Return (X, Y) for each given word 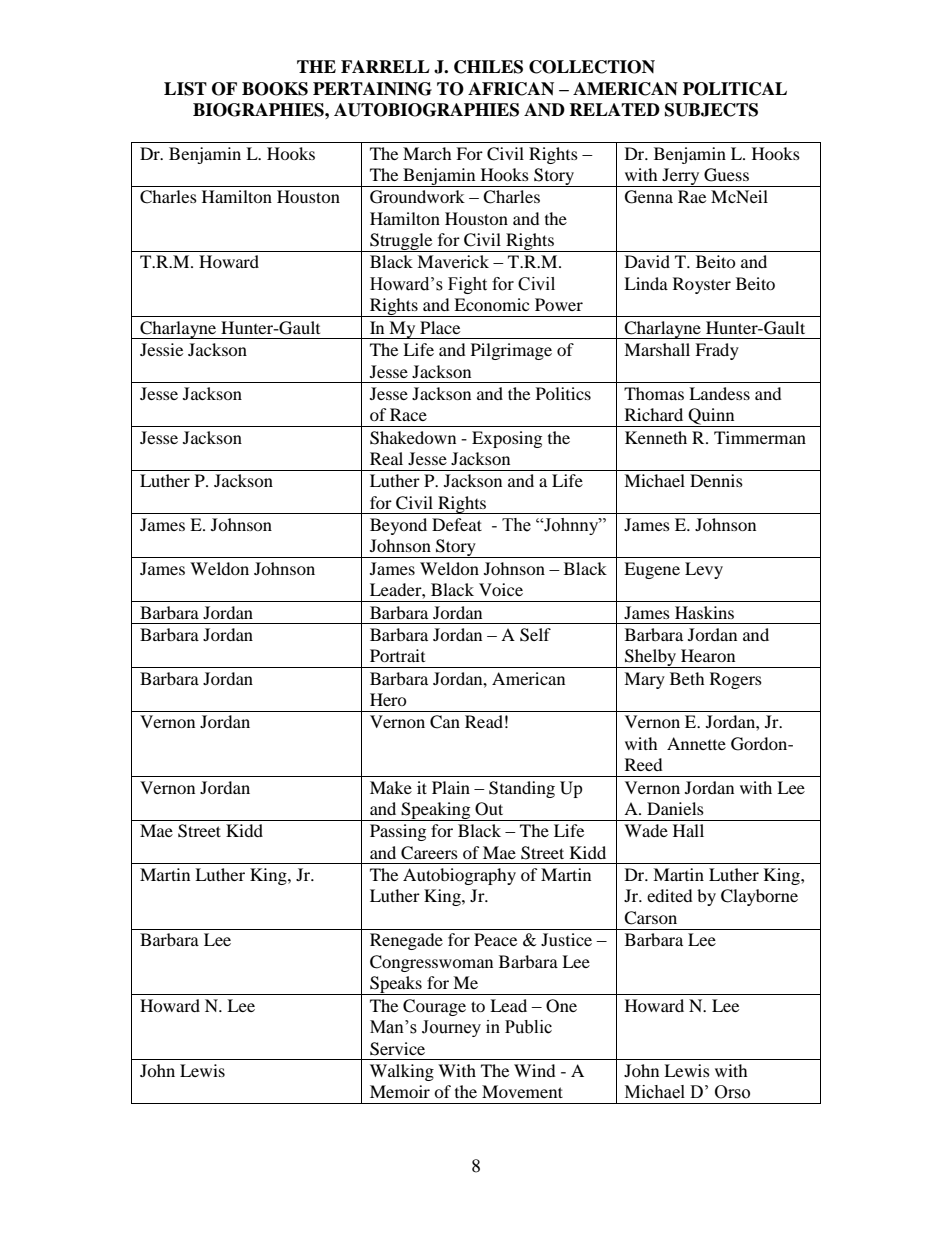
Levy (704, 570)
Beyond (398, 526)
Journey (451, 1028)
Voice (501, 589)
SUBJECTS (711, 110)
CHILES (488, 67)
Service (397, 1049)
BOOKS (275, 89)
